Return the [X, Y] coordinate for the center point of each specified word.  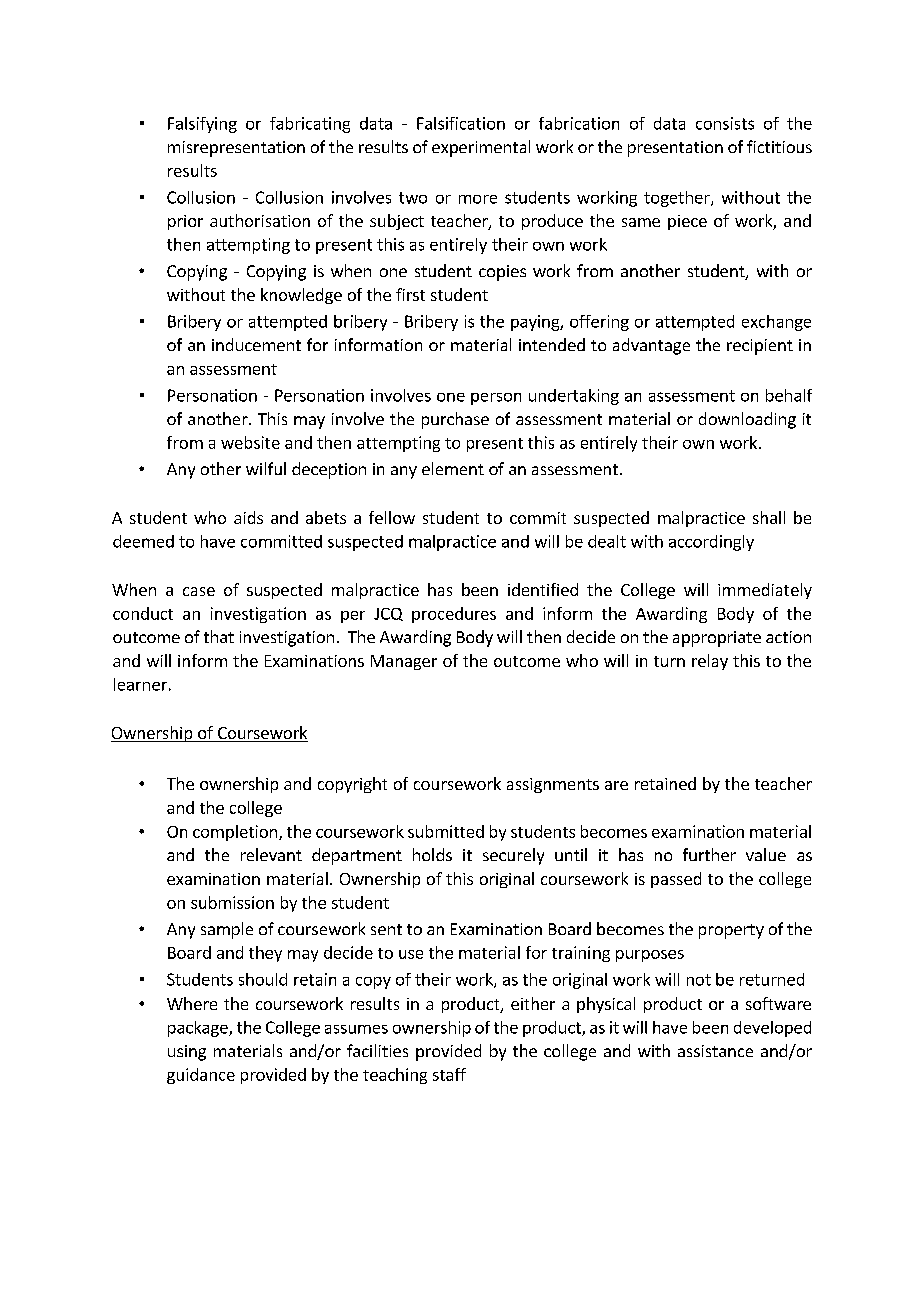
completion [235, 833]
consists [725, 123]
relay [710, 662]
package [199, 1029]
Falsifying [202, 125]
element [453, 468]
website [250, 442]
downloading [747, 420]
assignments [553, 785]
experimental [481, 148]
